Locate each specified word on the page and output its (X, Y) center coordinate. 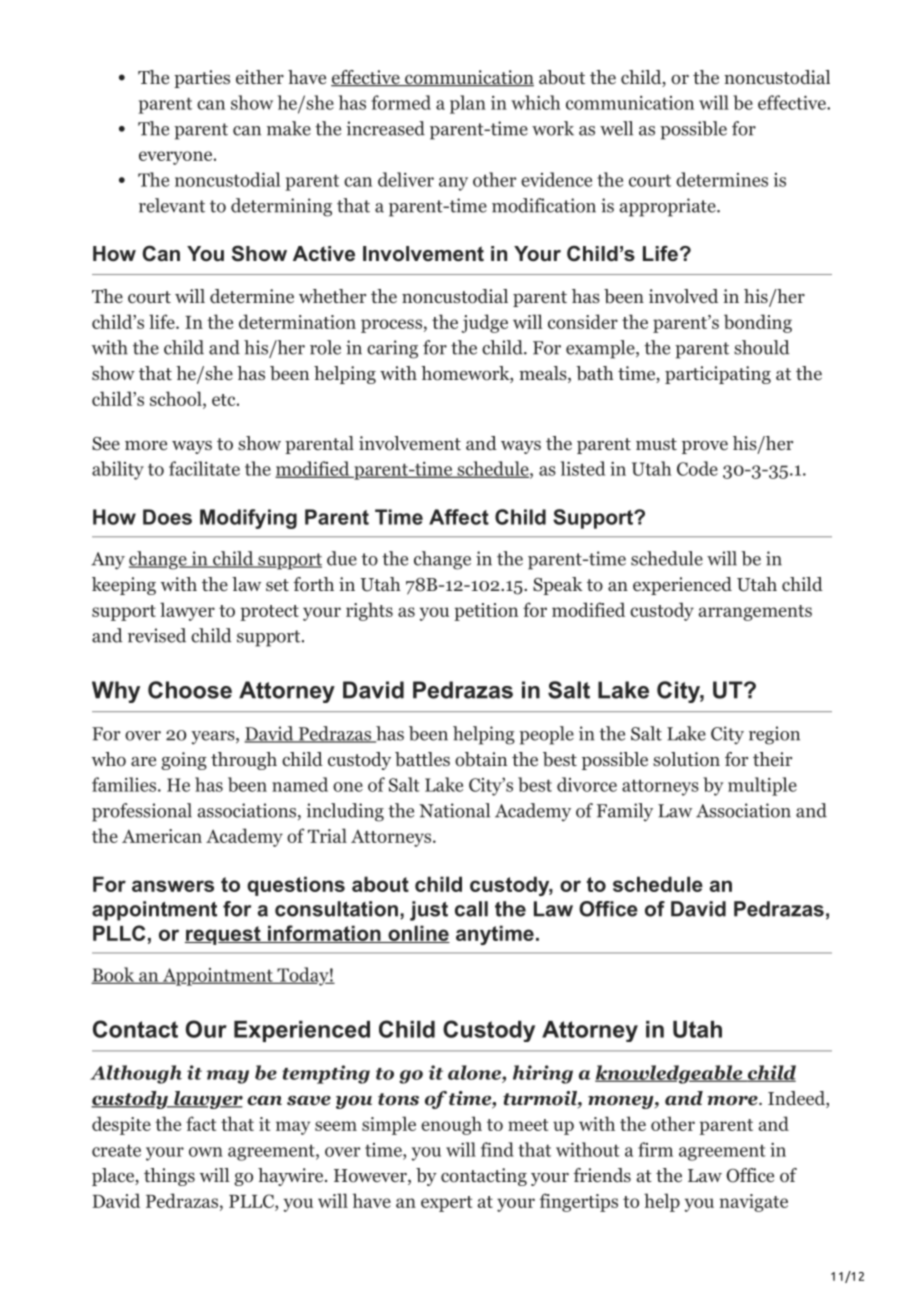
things (169, 1177)
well (616, 128)
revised (157, 635)
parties (202, 79)
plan (468, 104)
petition (486, 612)
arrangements (755, 613)
